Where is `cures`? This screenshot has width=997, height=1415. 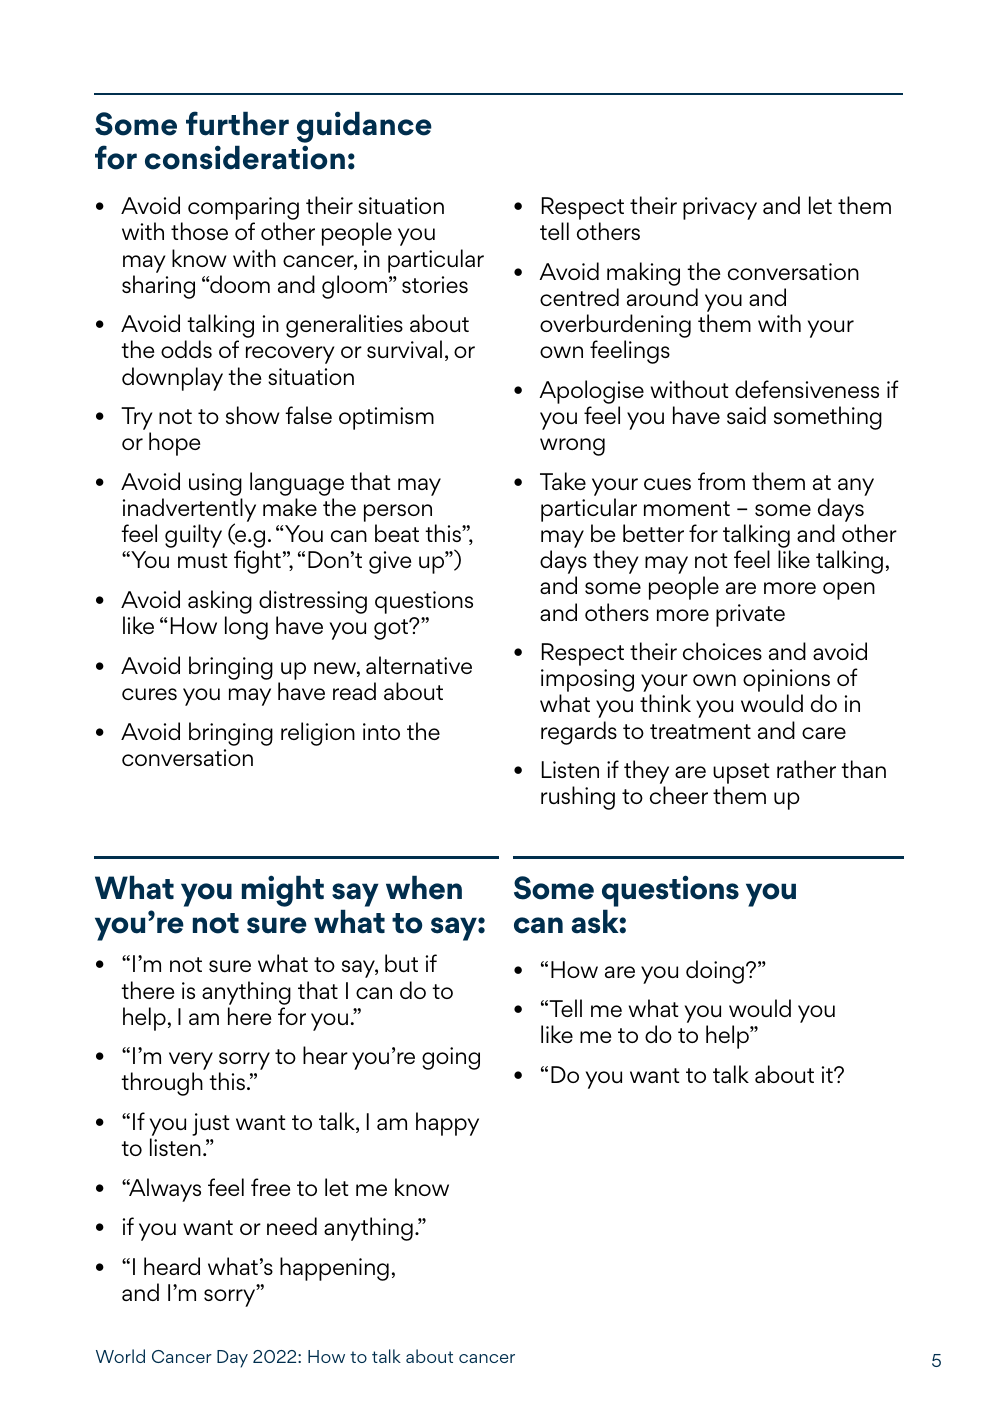 cures is located at coordinates (149, 694).
